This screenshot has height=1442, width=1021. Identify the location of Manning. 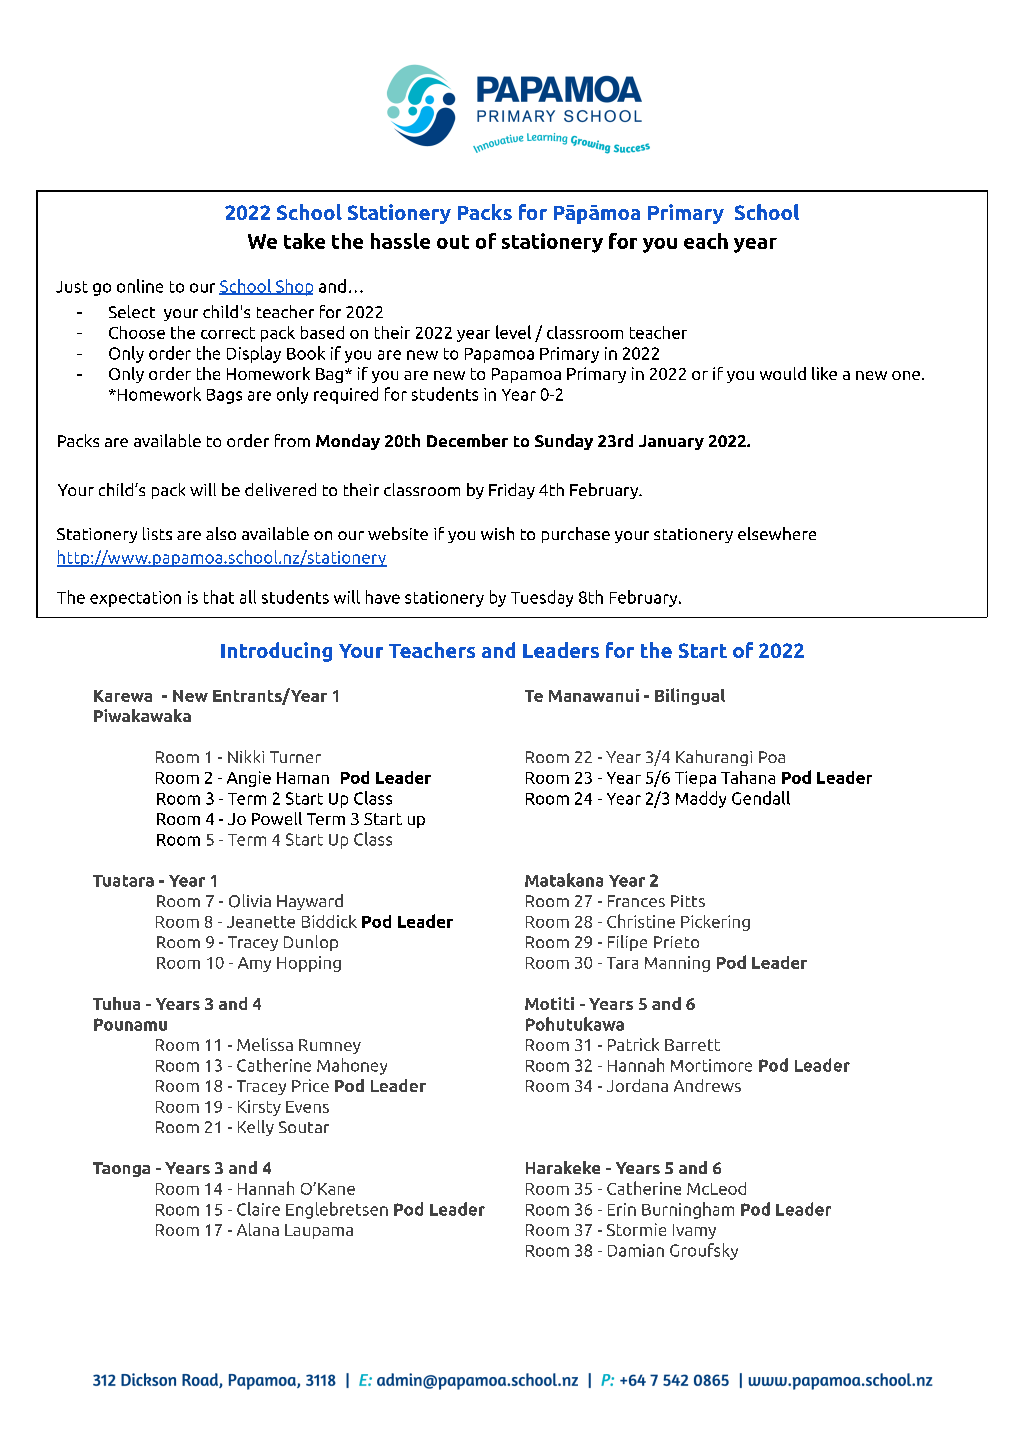
(677, 964).
